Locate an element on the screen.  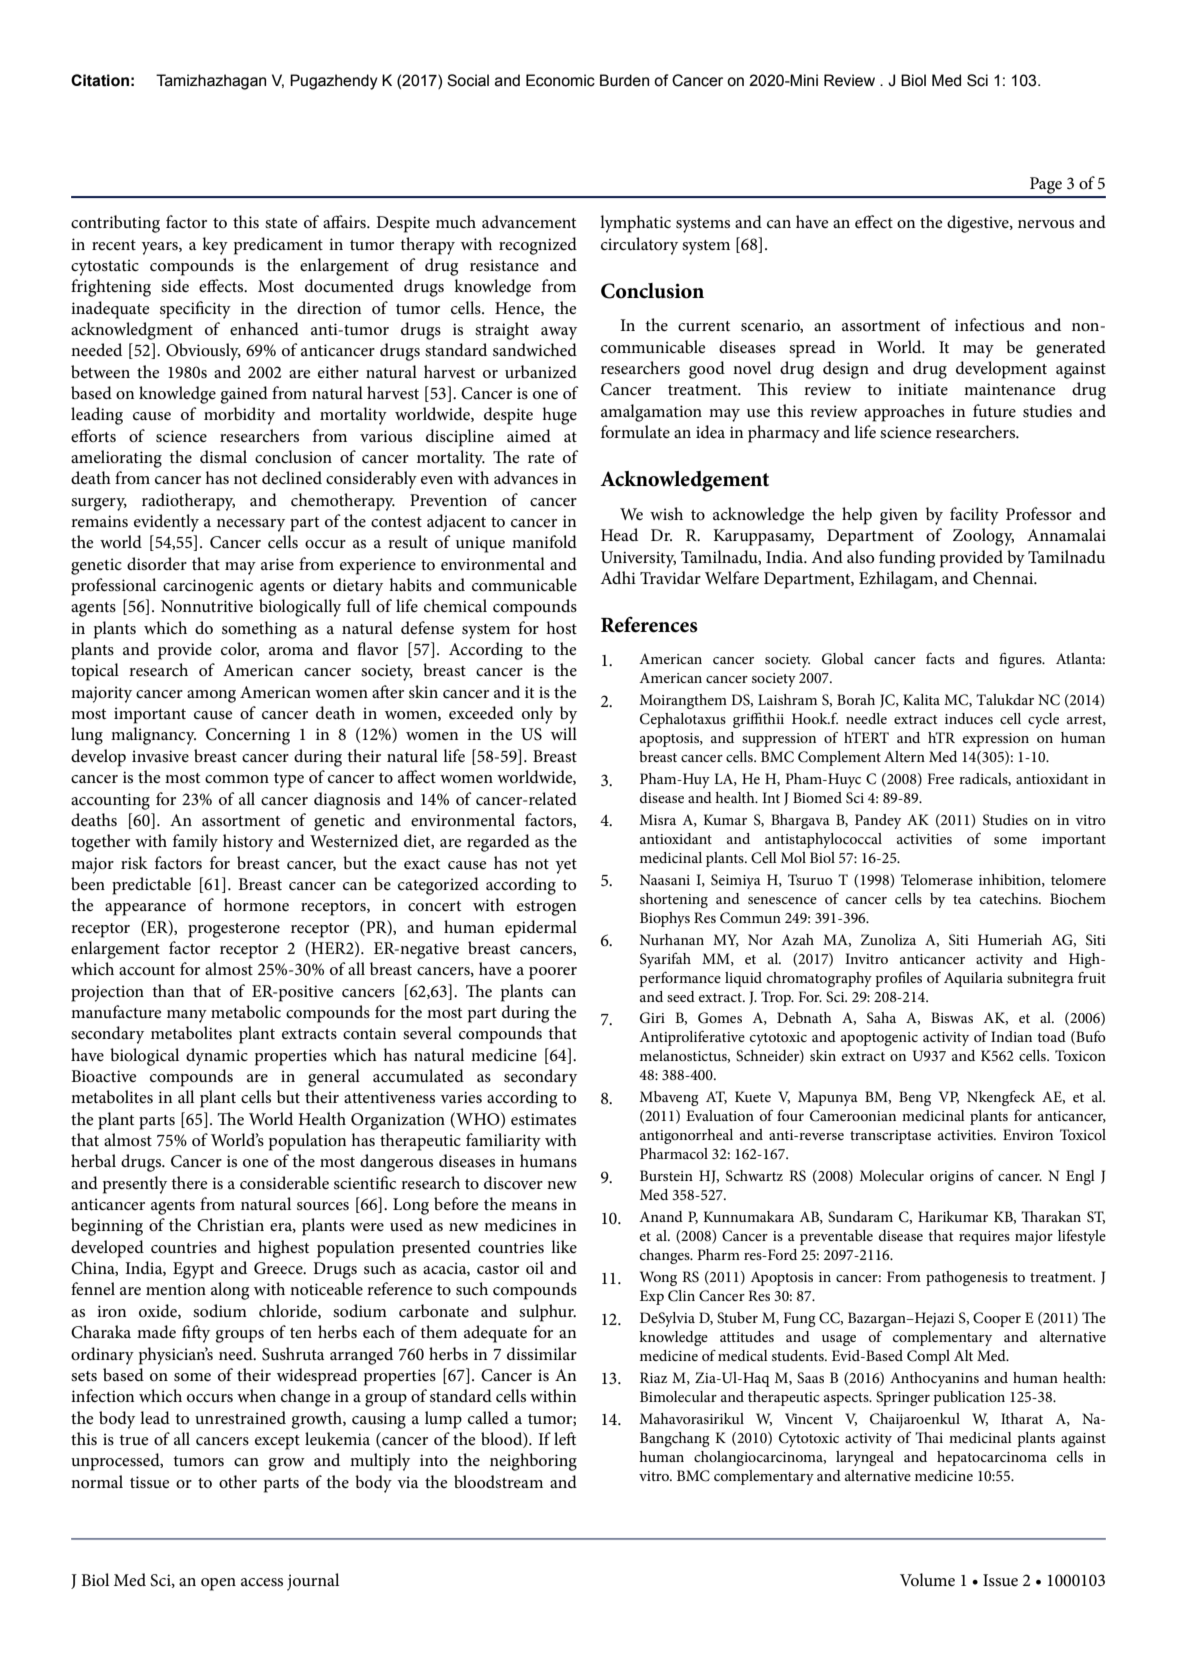
nervous is located at coordinates (1046, 224).
